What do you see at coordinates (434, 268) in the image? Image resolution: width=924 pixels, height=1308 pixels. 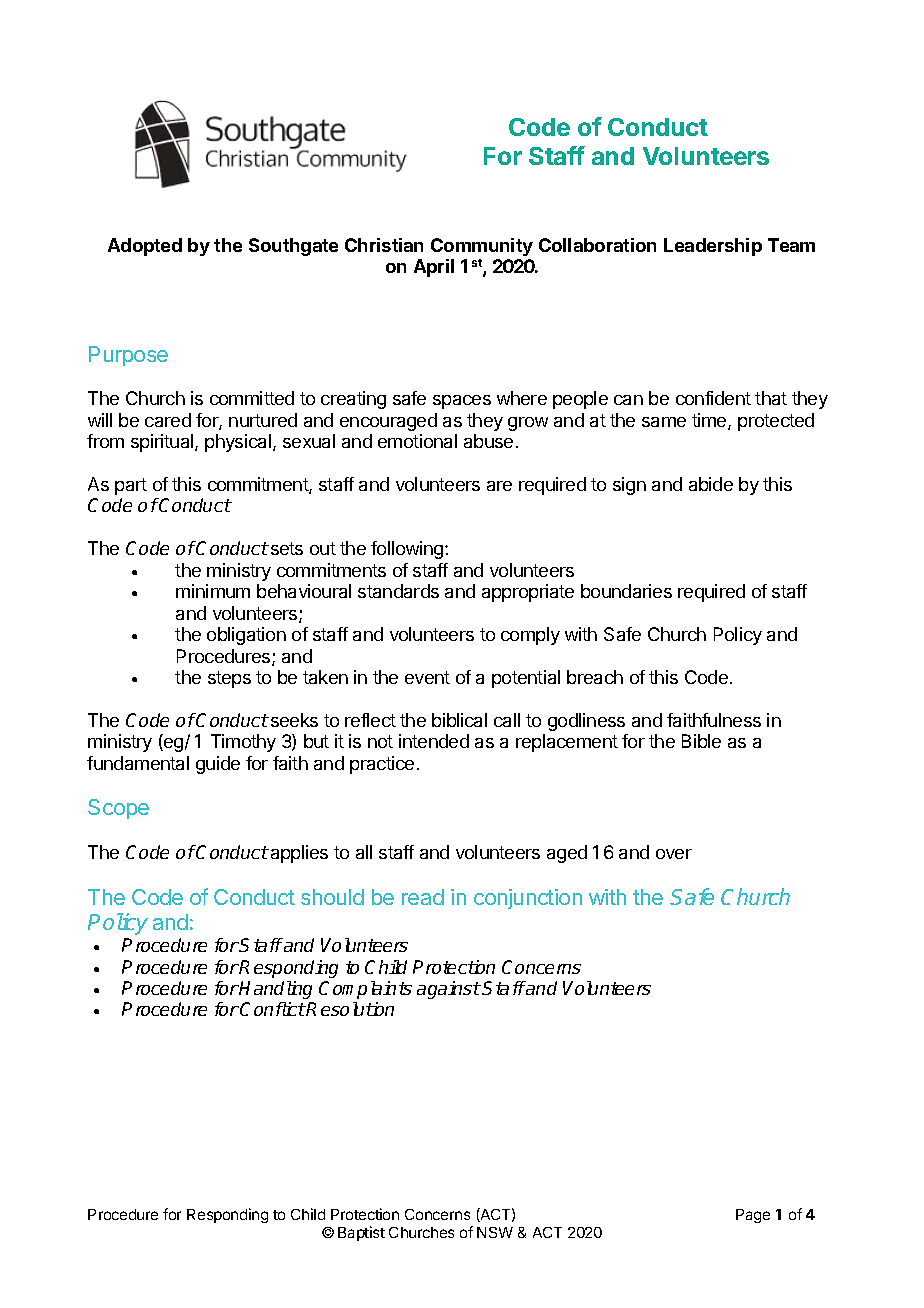 I see `April` at bounding box center [434, 268].
